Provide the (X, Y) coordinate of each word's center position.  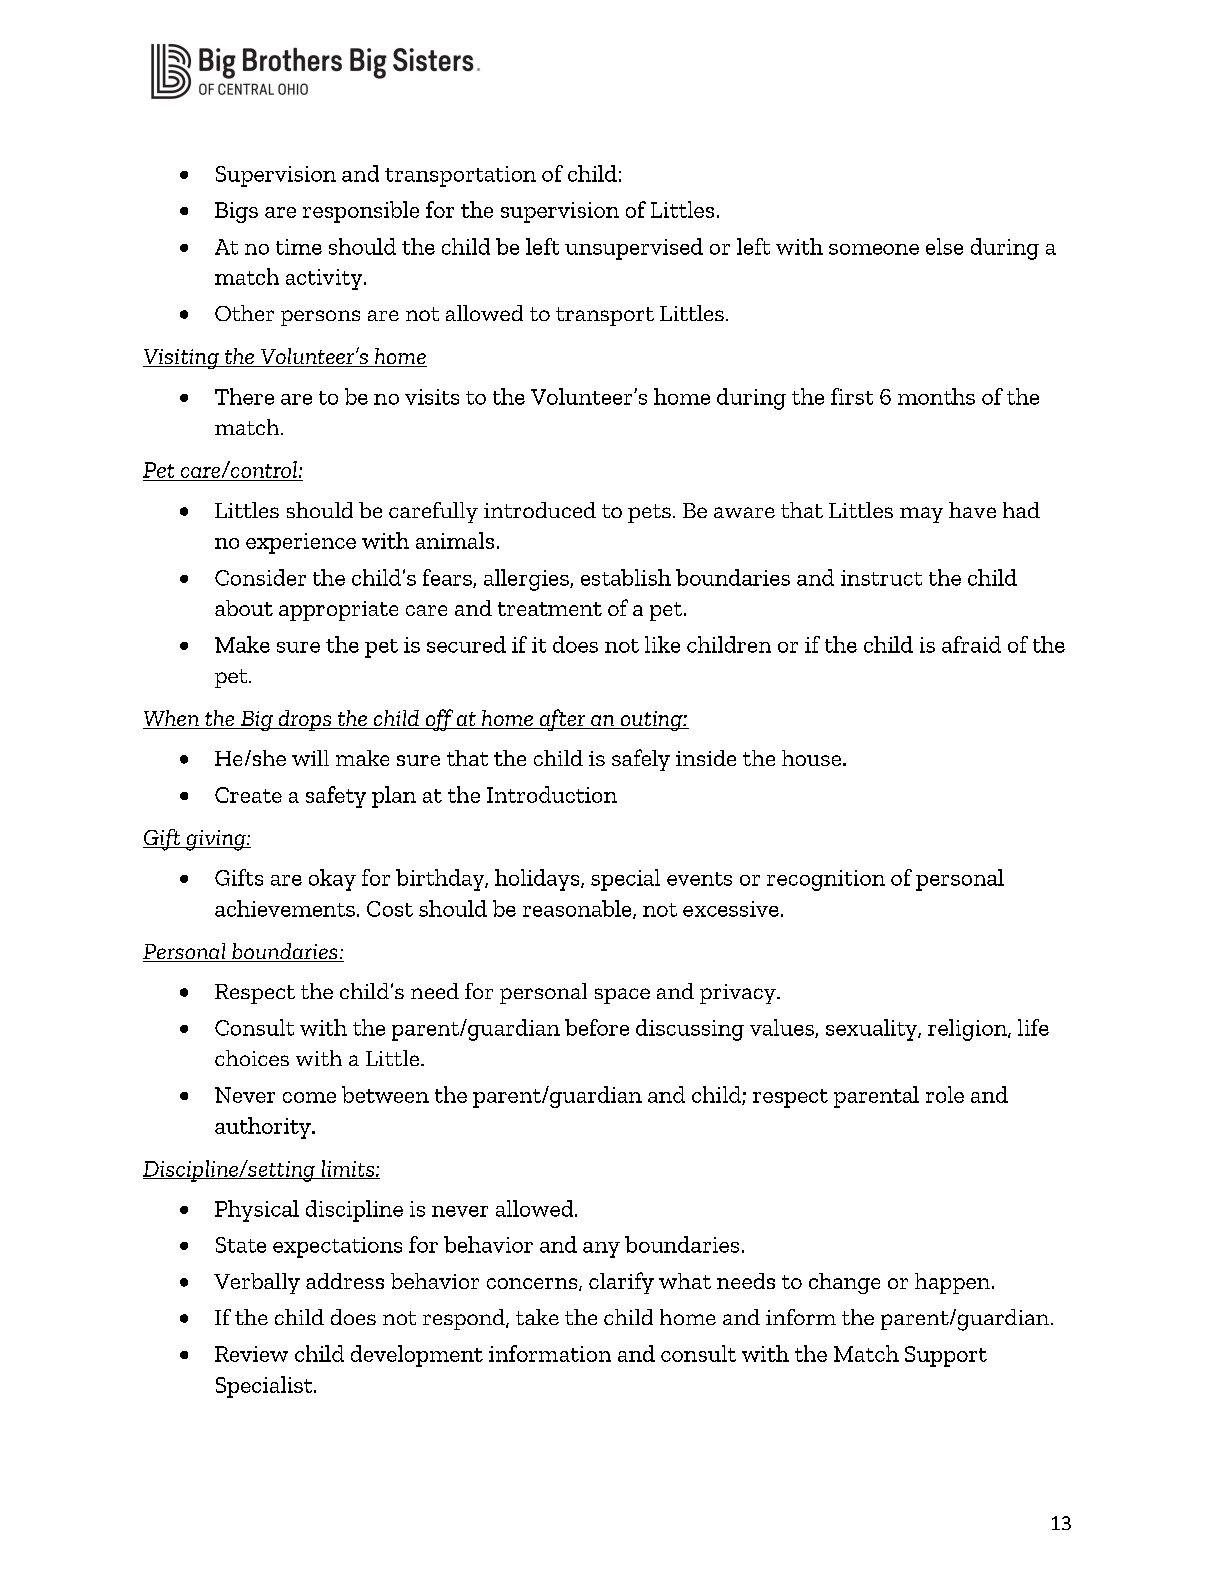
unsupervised (634, 249)
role (945, 1094)
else (944, 246)
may (921, 515)
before (597, 1027)
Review (251, 1354)
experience (301, 543)
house (813, 758)
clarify (621, 1283)
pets (649, 513)
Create (248, 795)
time (299, 247)
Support (946, 1356)
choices (252, 1058)
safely (641, 760)
